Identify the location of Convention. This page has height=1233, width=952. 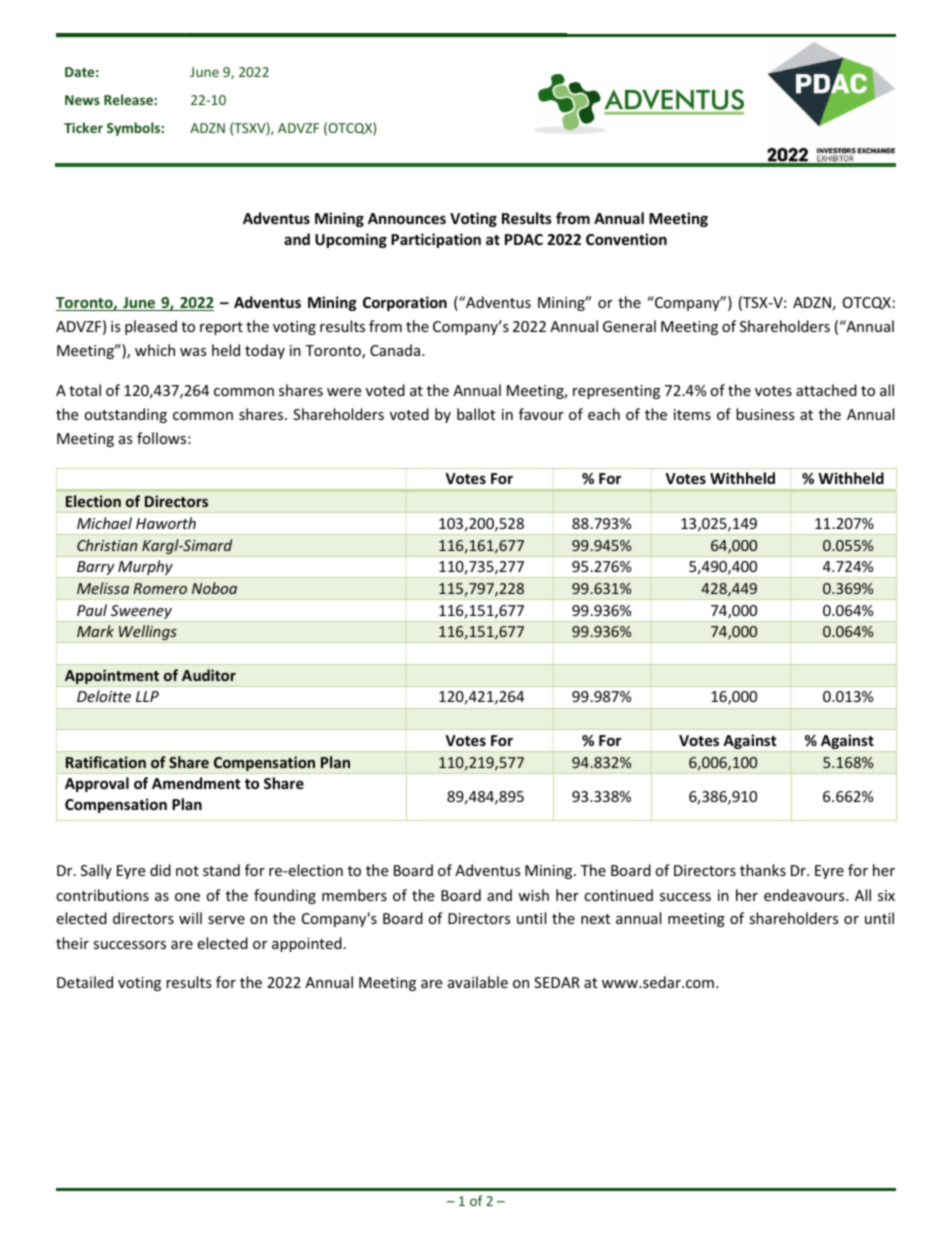
(626, 239).
